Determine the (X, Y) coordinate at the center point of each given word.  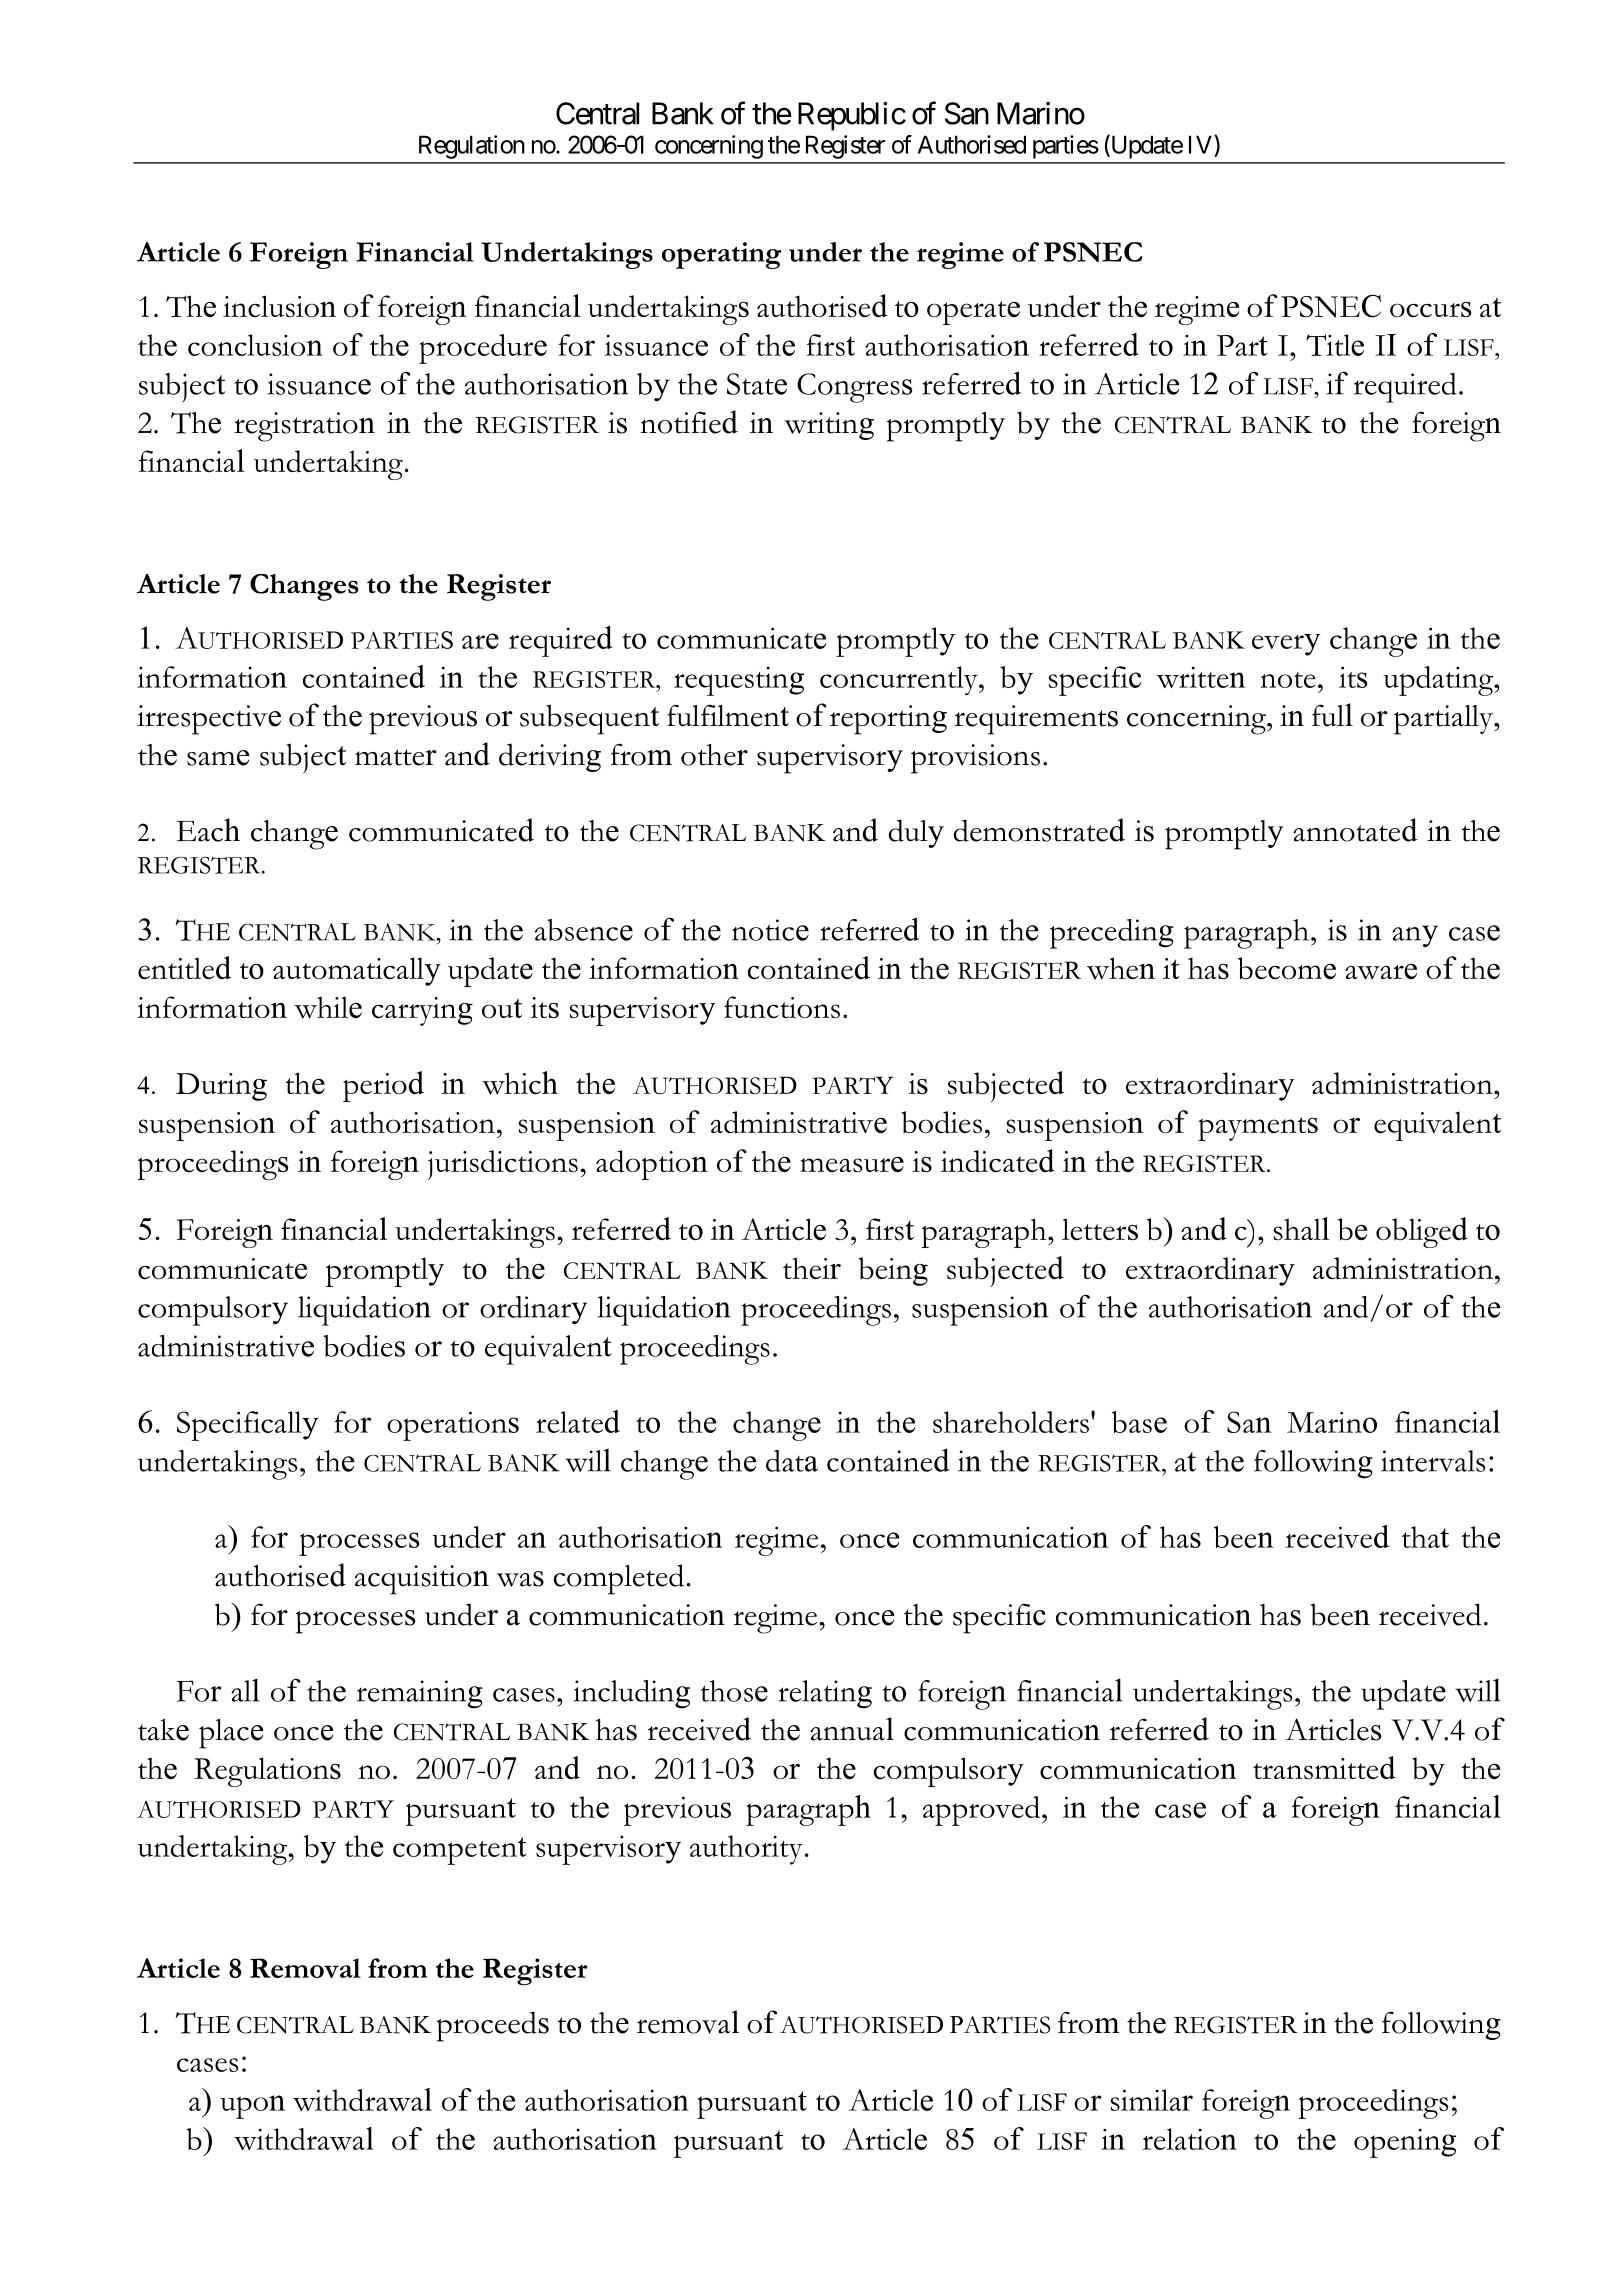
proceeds (493, 2026)
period (383, 1086)
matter (395, 757)
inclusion (279, 306)
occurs (1430, 310)
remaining (420, 1694)
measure (852, 1165)
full (1332, 715)
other (714, 755)
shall (1302, 1229)
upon (252, 2107)
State (757, 384)
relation (1190, 2139)
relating (825, 1694)
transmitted (1324, 1768)
